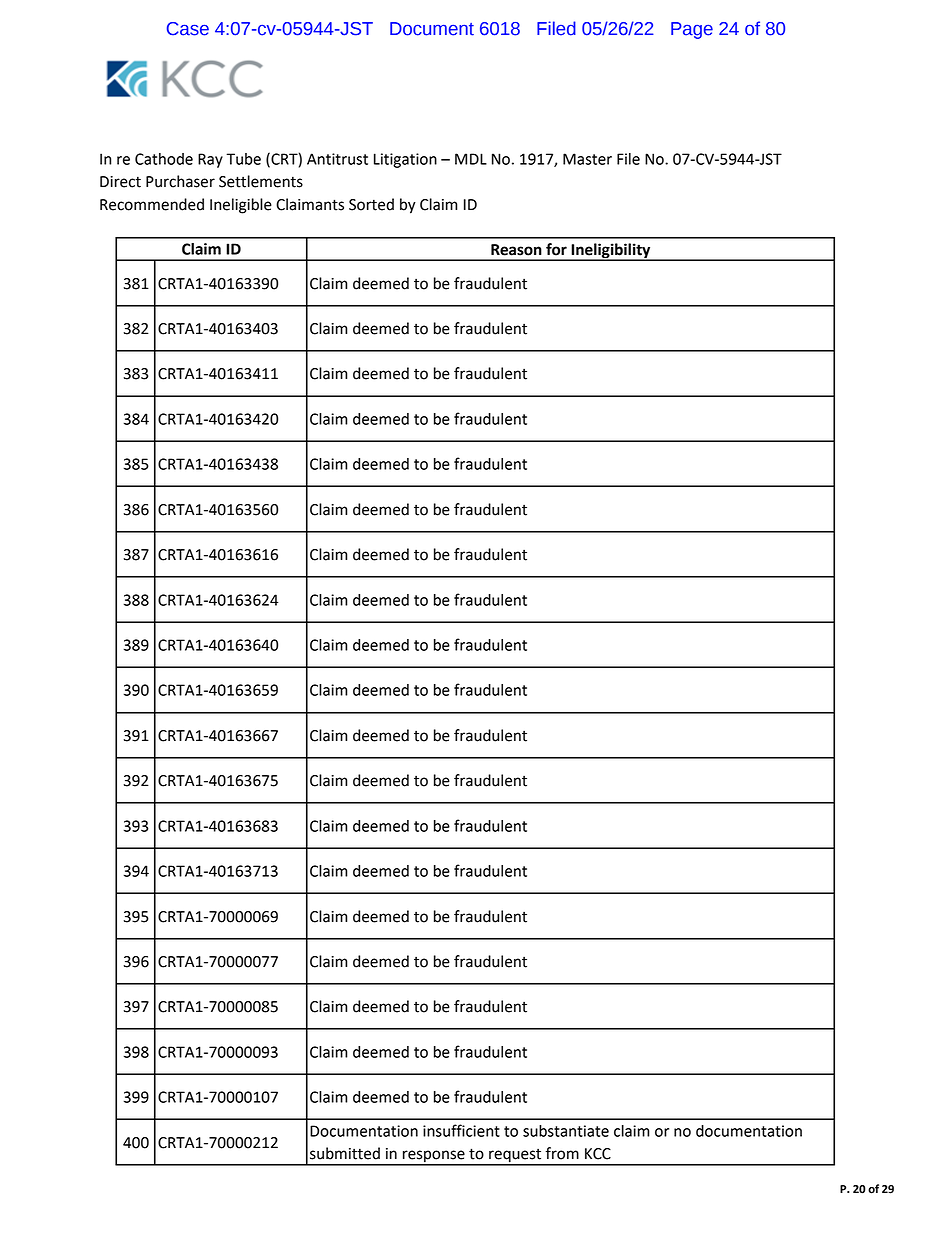 This screenshot has width=952, height=1233. I want to click on for, so click(556, 249).
